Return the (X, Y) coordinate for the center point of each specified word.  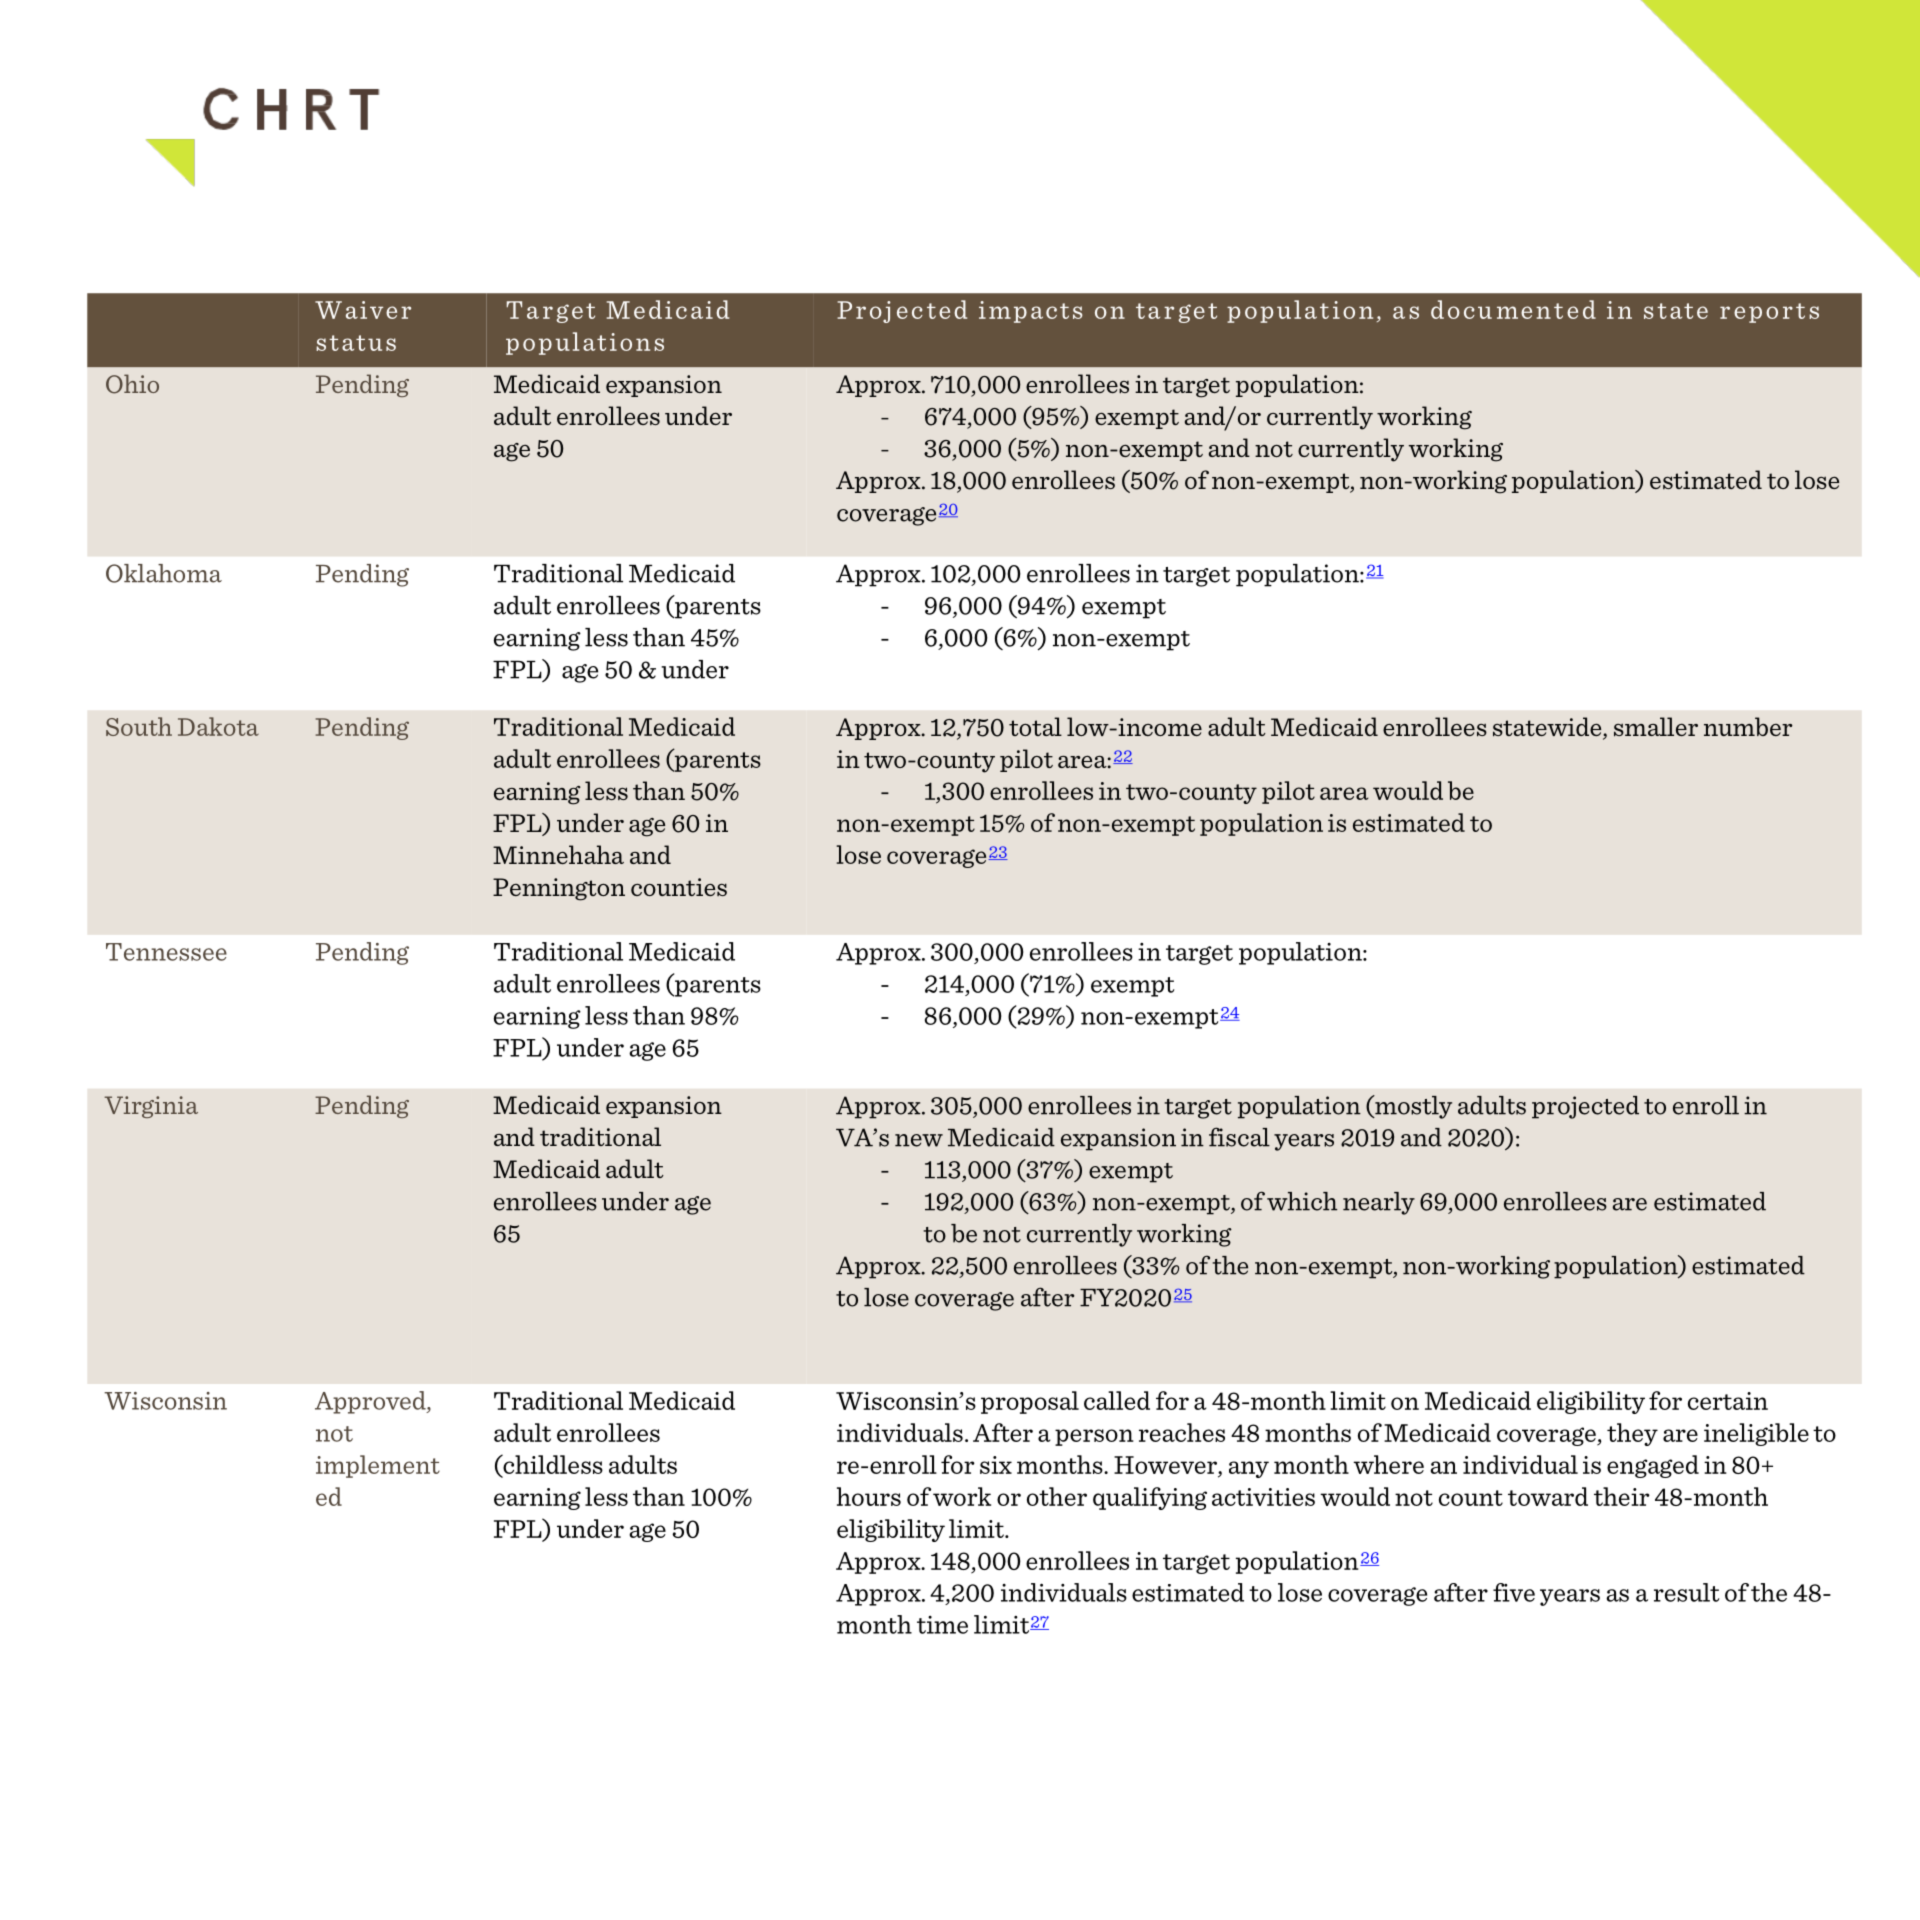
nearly (1379, 1203)
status (356, 343)
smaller (1656, 727)
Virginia (151, 1107)
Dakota (218, 726)
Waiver (363, 310)
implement (378, 1466)
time (942, 1625)
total (1035, 726)
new (919, 1140)
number (1748, 726)
